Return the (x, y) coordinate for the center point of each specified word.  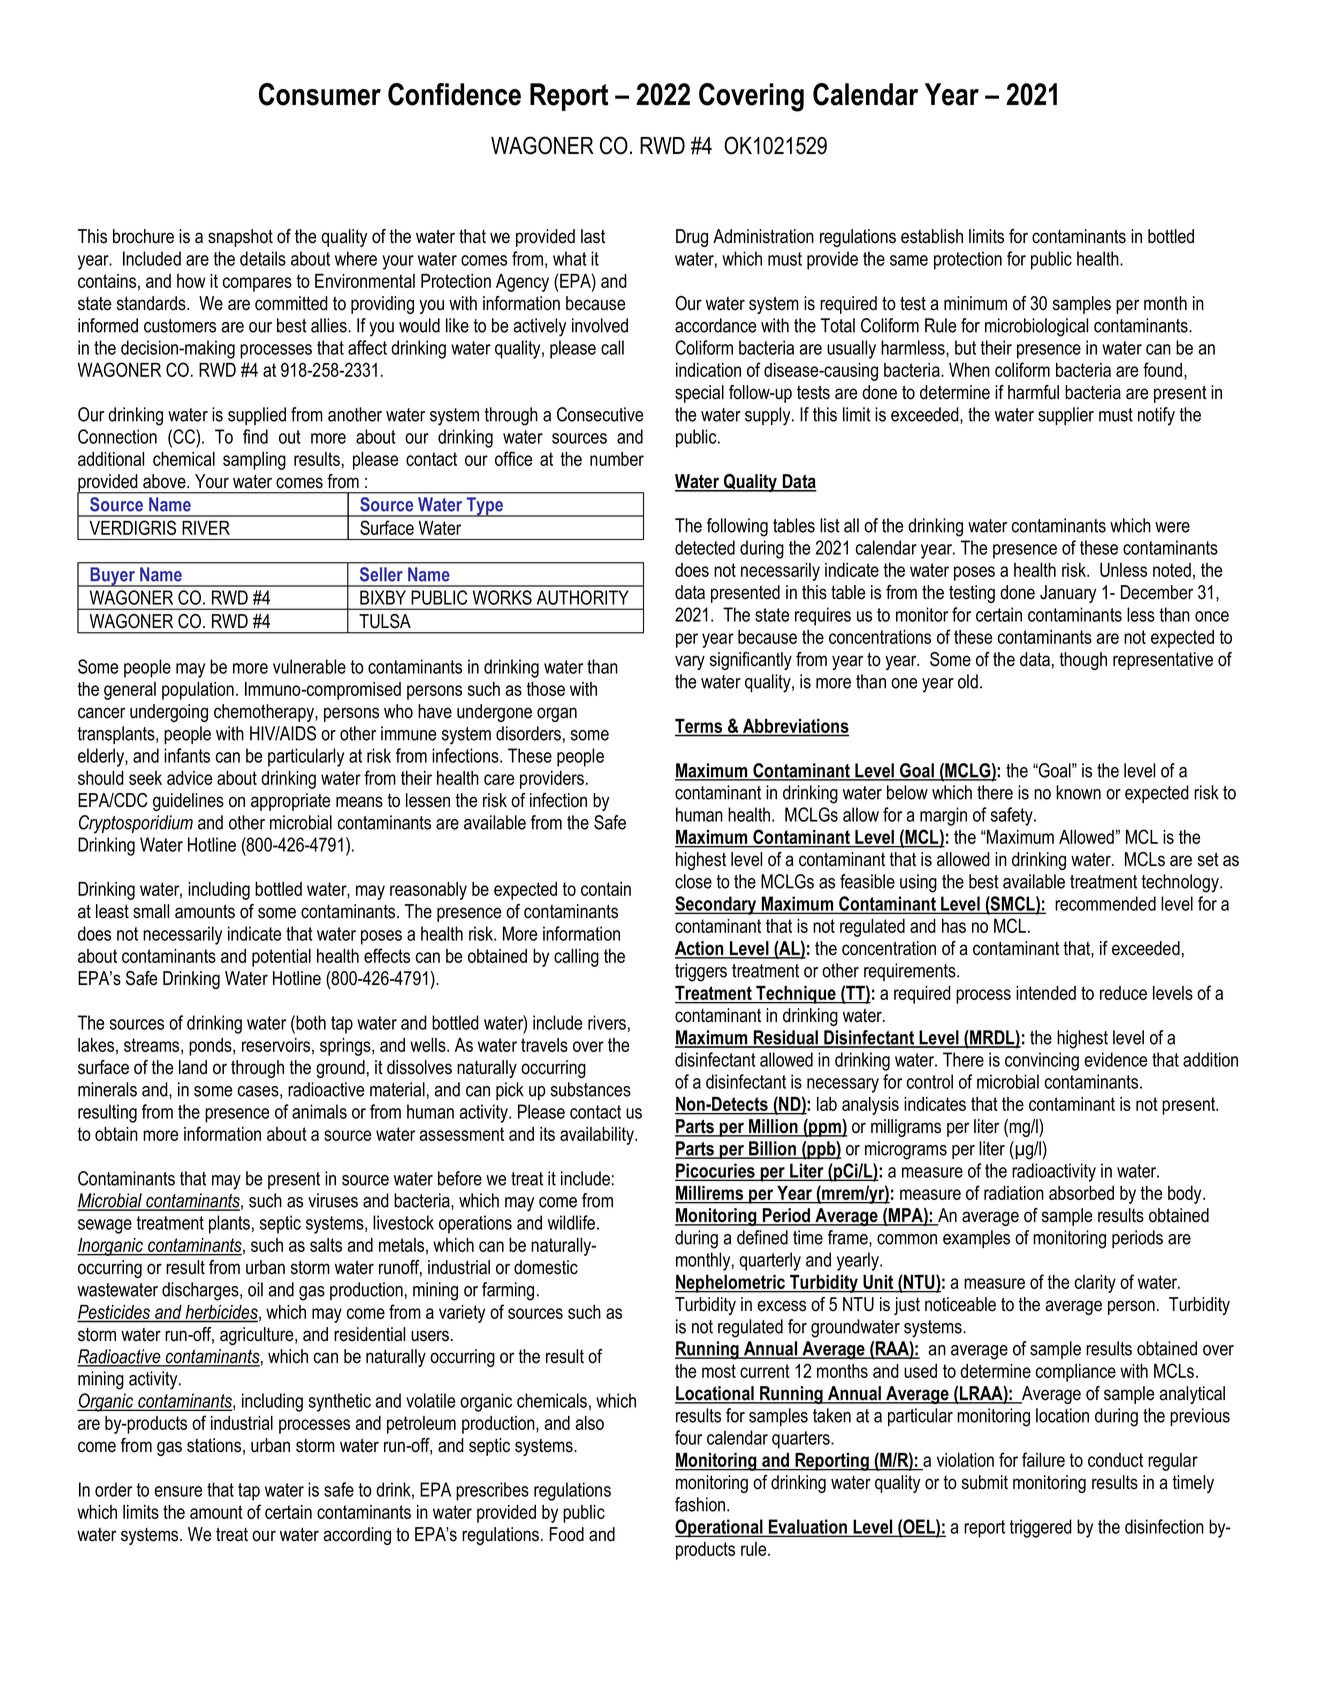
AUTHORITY (582, 597)
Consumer (320, 94)
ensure (178, 1491)
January (1068, 594)
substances (591, 1089)
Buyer (112, 577)
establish (932, 236)
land (193, 1067)
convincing (1042, 1061)
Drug (692, 238)
